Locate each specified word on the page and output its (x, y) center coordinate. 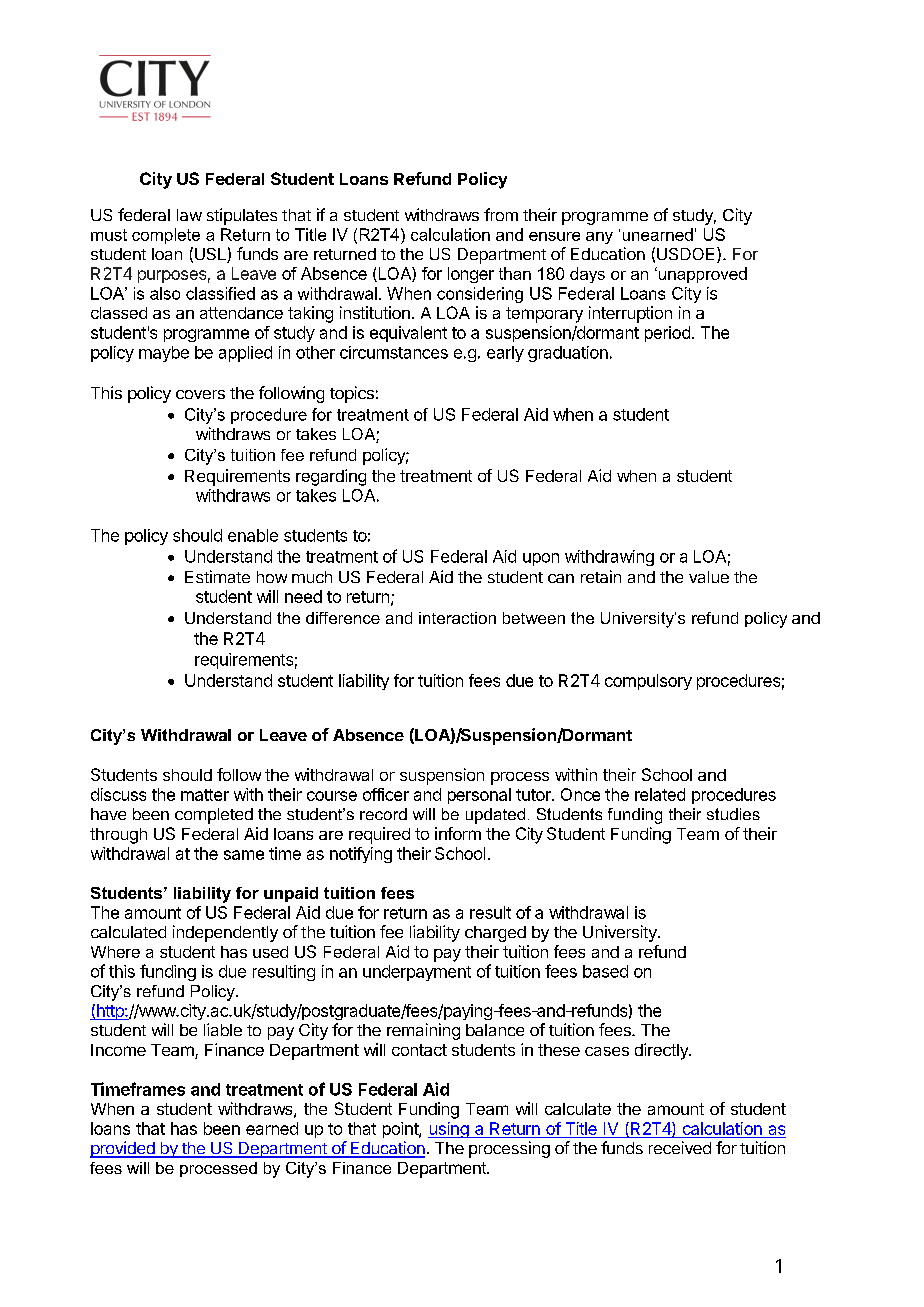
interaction (457, 618)
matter (205, 795)
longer (471, 275)
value (709, 577)
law (189, 215)
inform (458, 833)
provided (123, 1149)
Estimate (217, 576)
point (401, 1130)
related (660, 794)
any (599, 238)
